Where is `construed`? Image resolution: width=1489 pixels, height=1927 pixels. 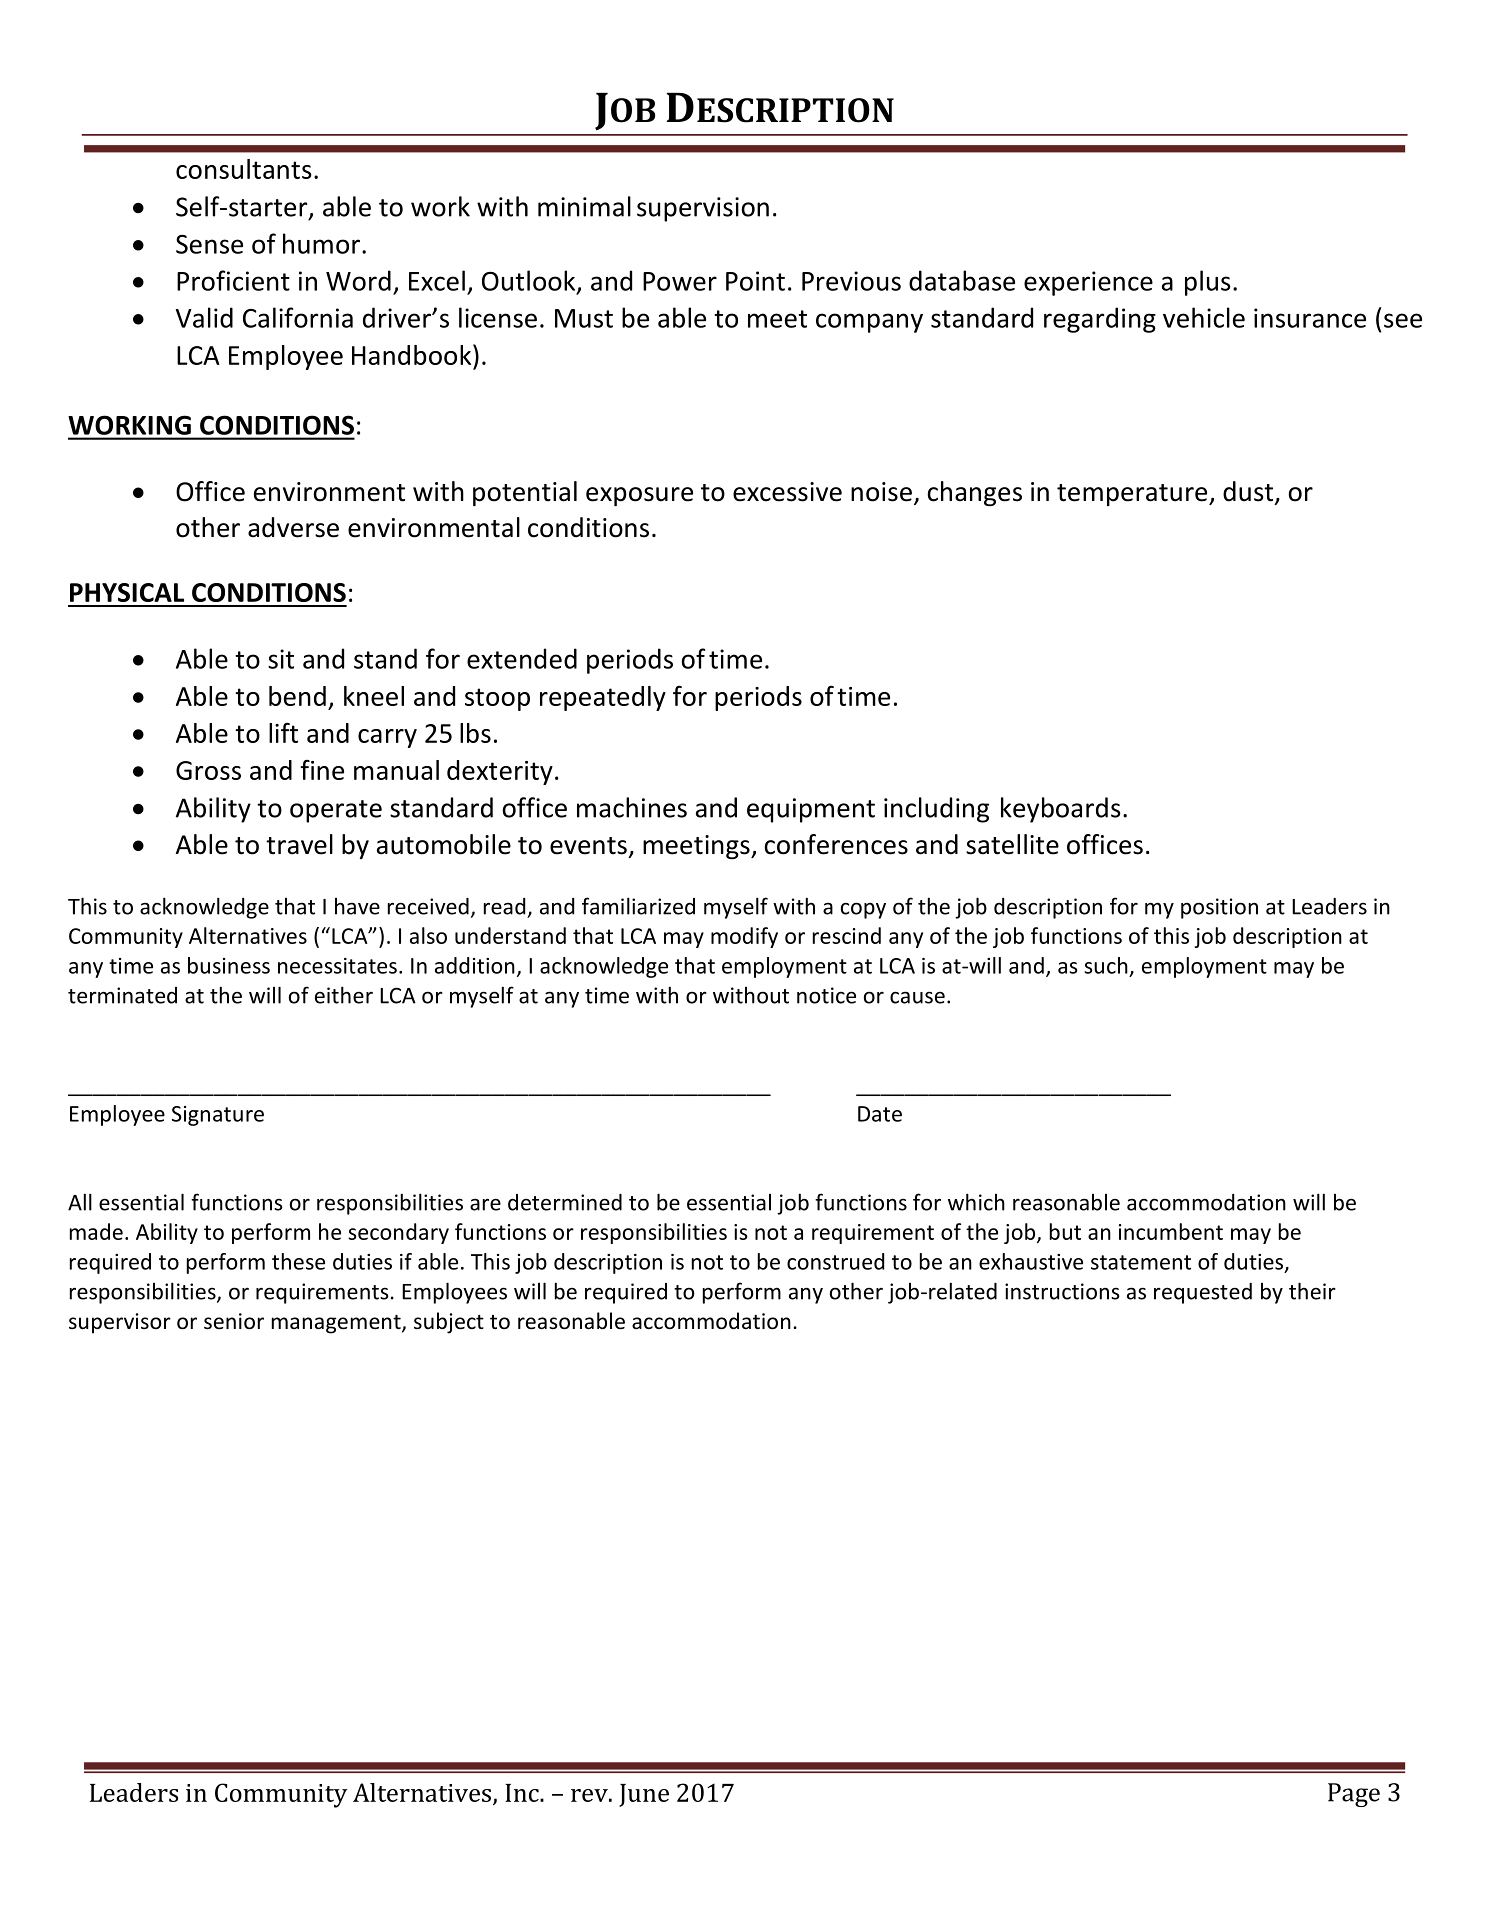 construed is located at coordinates (835, 1261).
